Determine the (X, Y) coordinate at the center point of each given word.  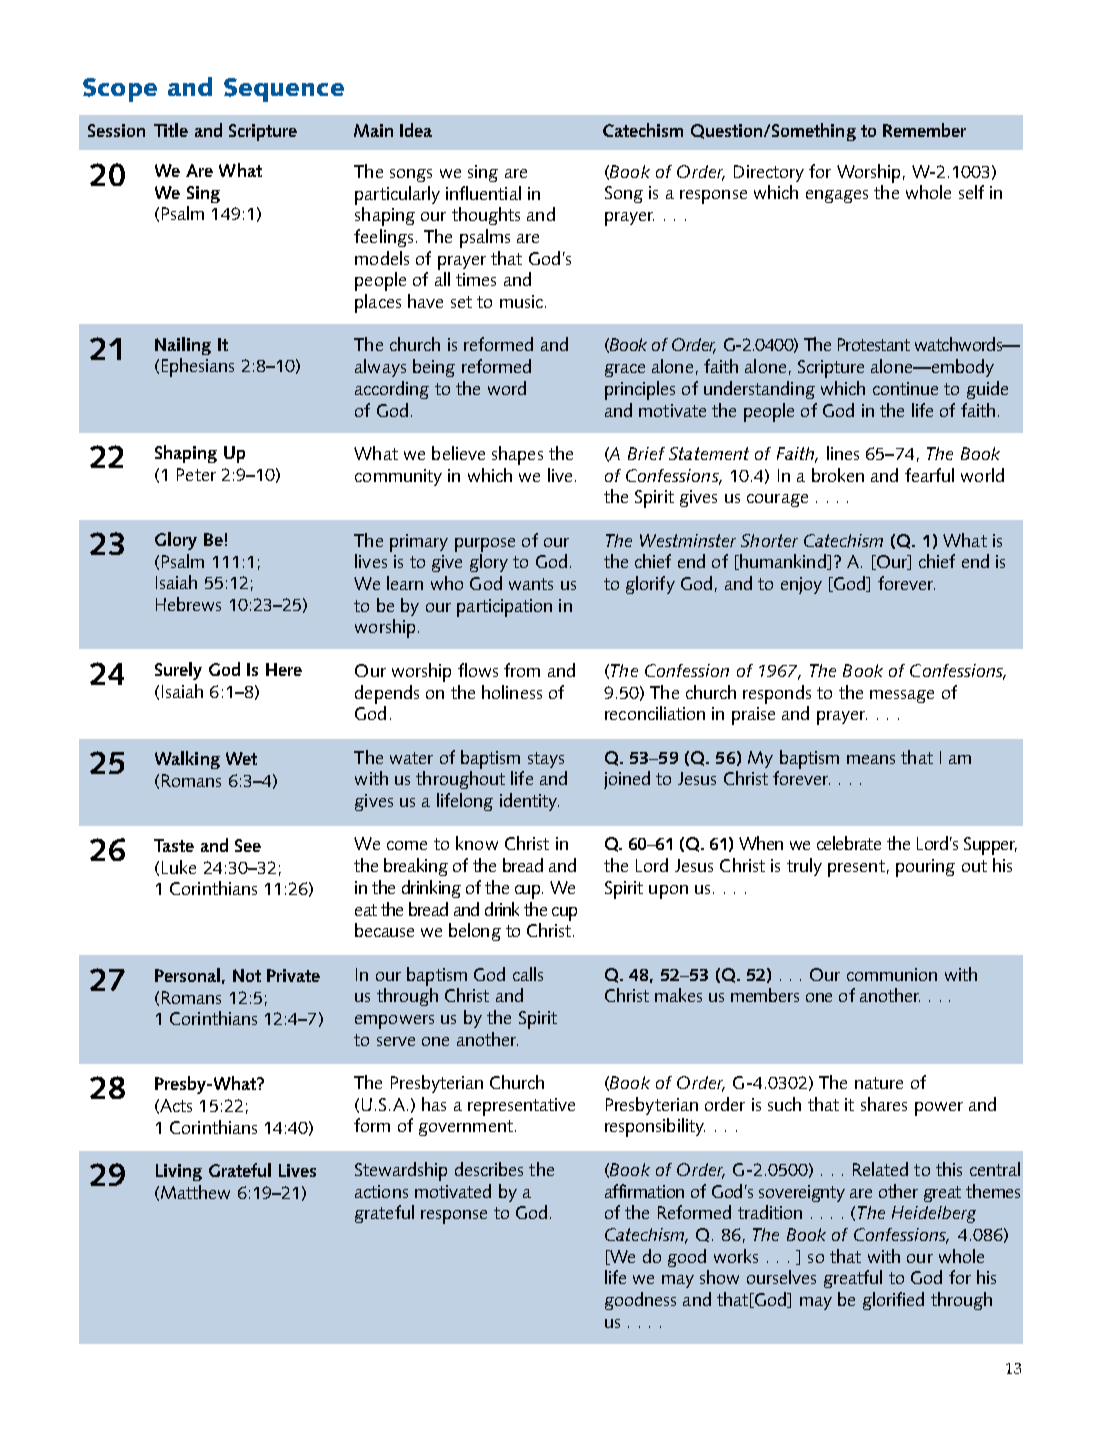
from (522, 670)
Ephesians (198, 367)
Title (171, 130)
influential (483, 193)
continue (905, 388)
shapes (517, 455)
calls (528, 974)
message (902, 696)
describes (489, 1169)
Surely (178, 671)
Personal (187, 975)
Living (179, 1172)
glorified (893, 1301)
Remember (924, 130)
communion (892, 974)
